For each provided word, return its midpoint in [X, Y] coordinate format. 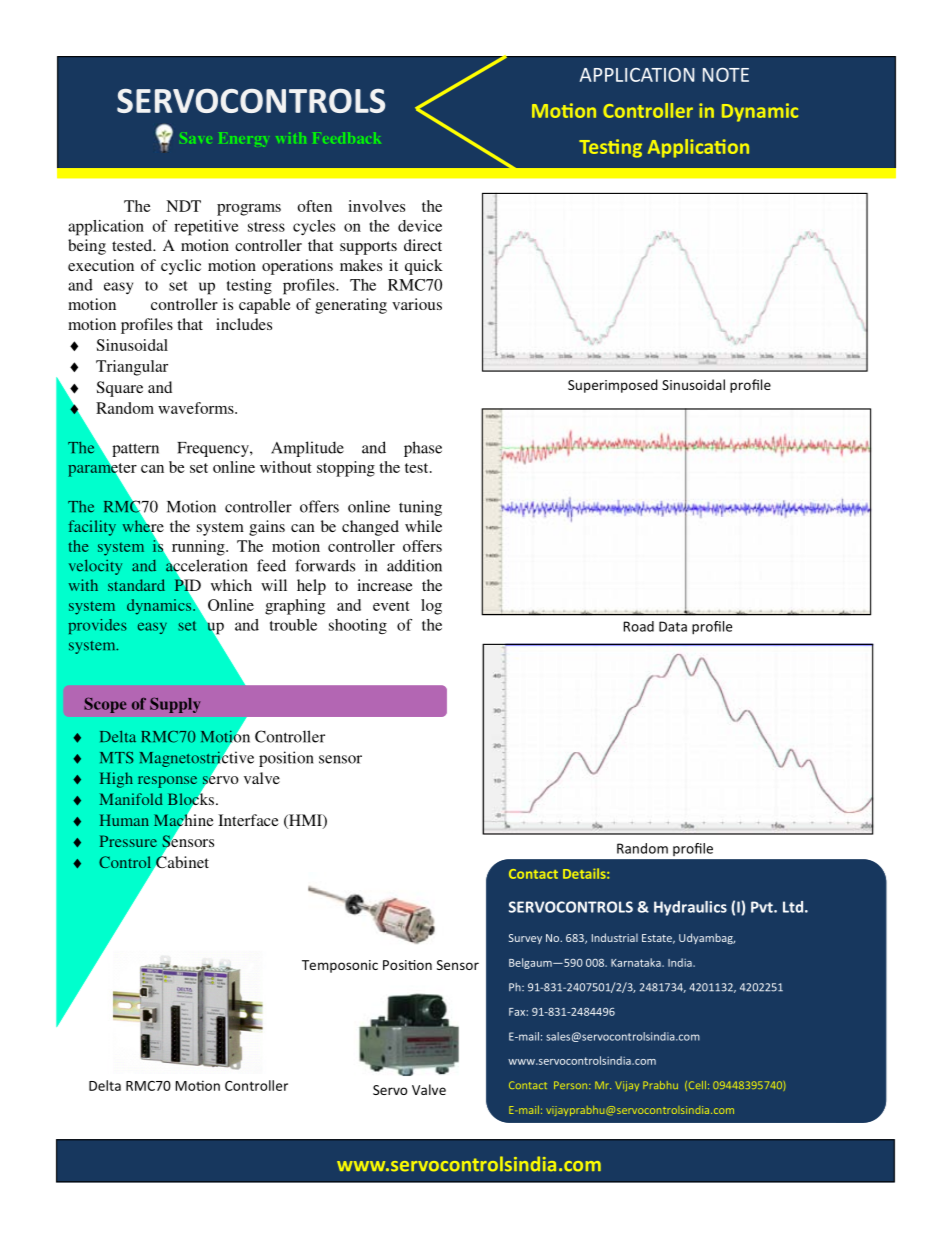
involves [376, 206]
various [417, 304]
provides [97, 626]
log [431, 607]
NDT [183, 206]
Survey [525, 939]
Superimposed [613, 386]
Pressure [128, 841]
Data [673, 626]
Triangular [132, 368]
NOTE [726, 75]
